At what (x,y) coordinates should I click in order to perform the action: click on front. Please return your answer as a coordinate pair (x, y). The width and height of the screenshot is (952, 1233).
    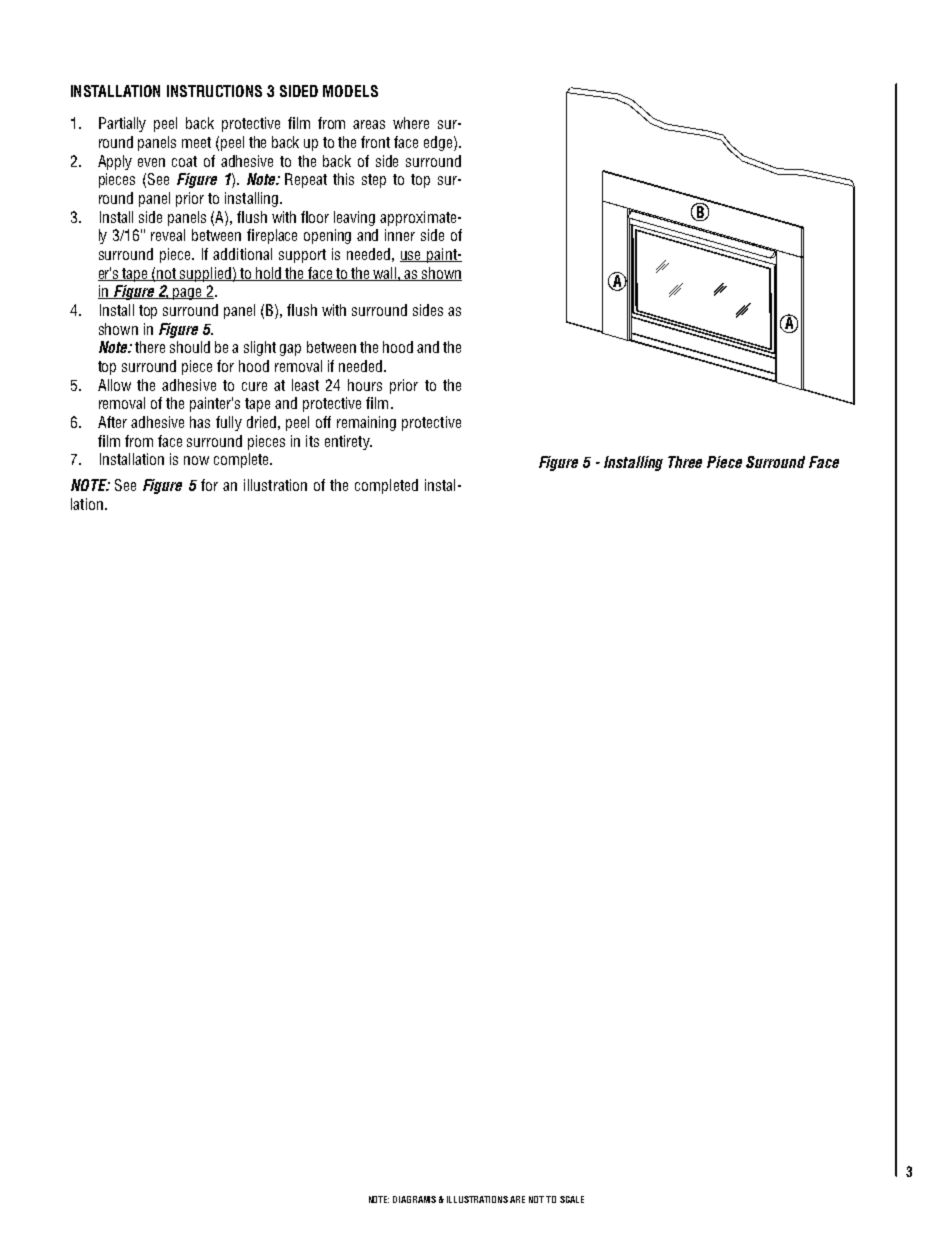
    Looking at the image, I should click on (375, 142).
